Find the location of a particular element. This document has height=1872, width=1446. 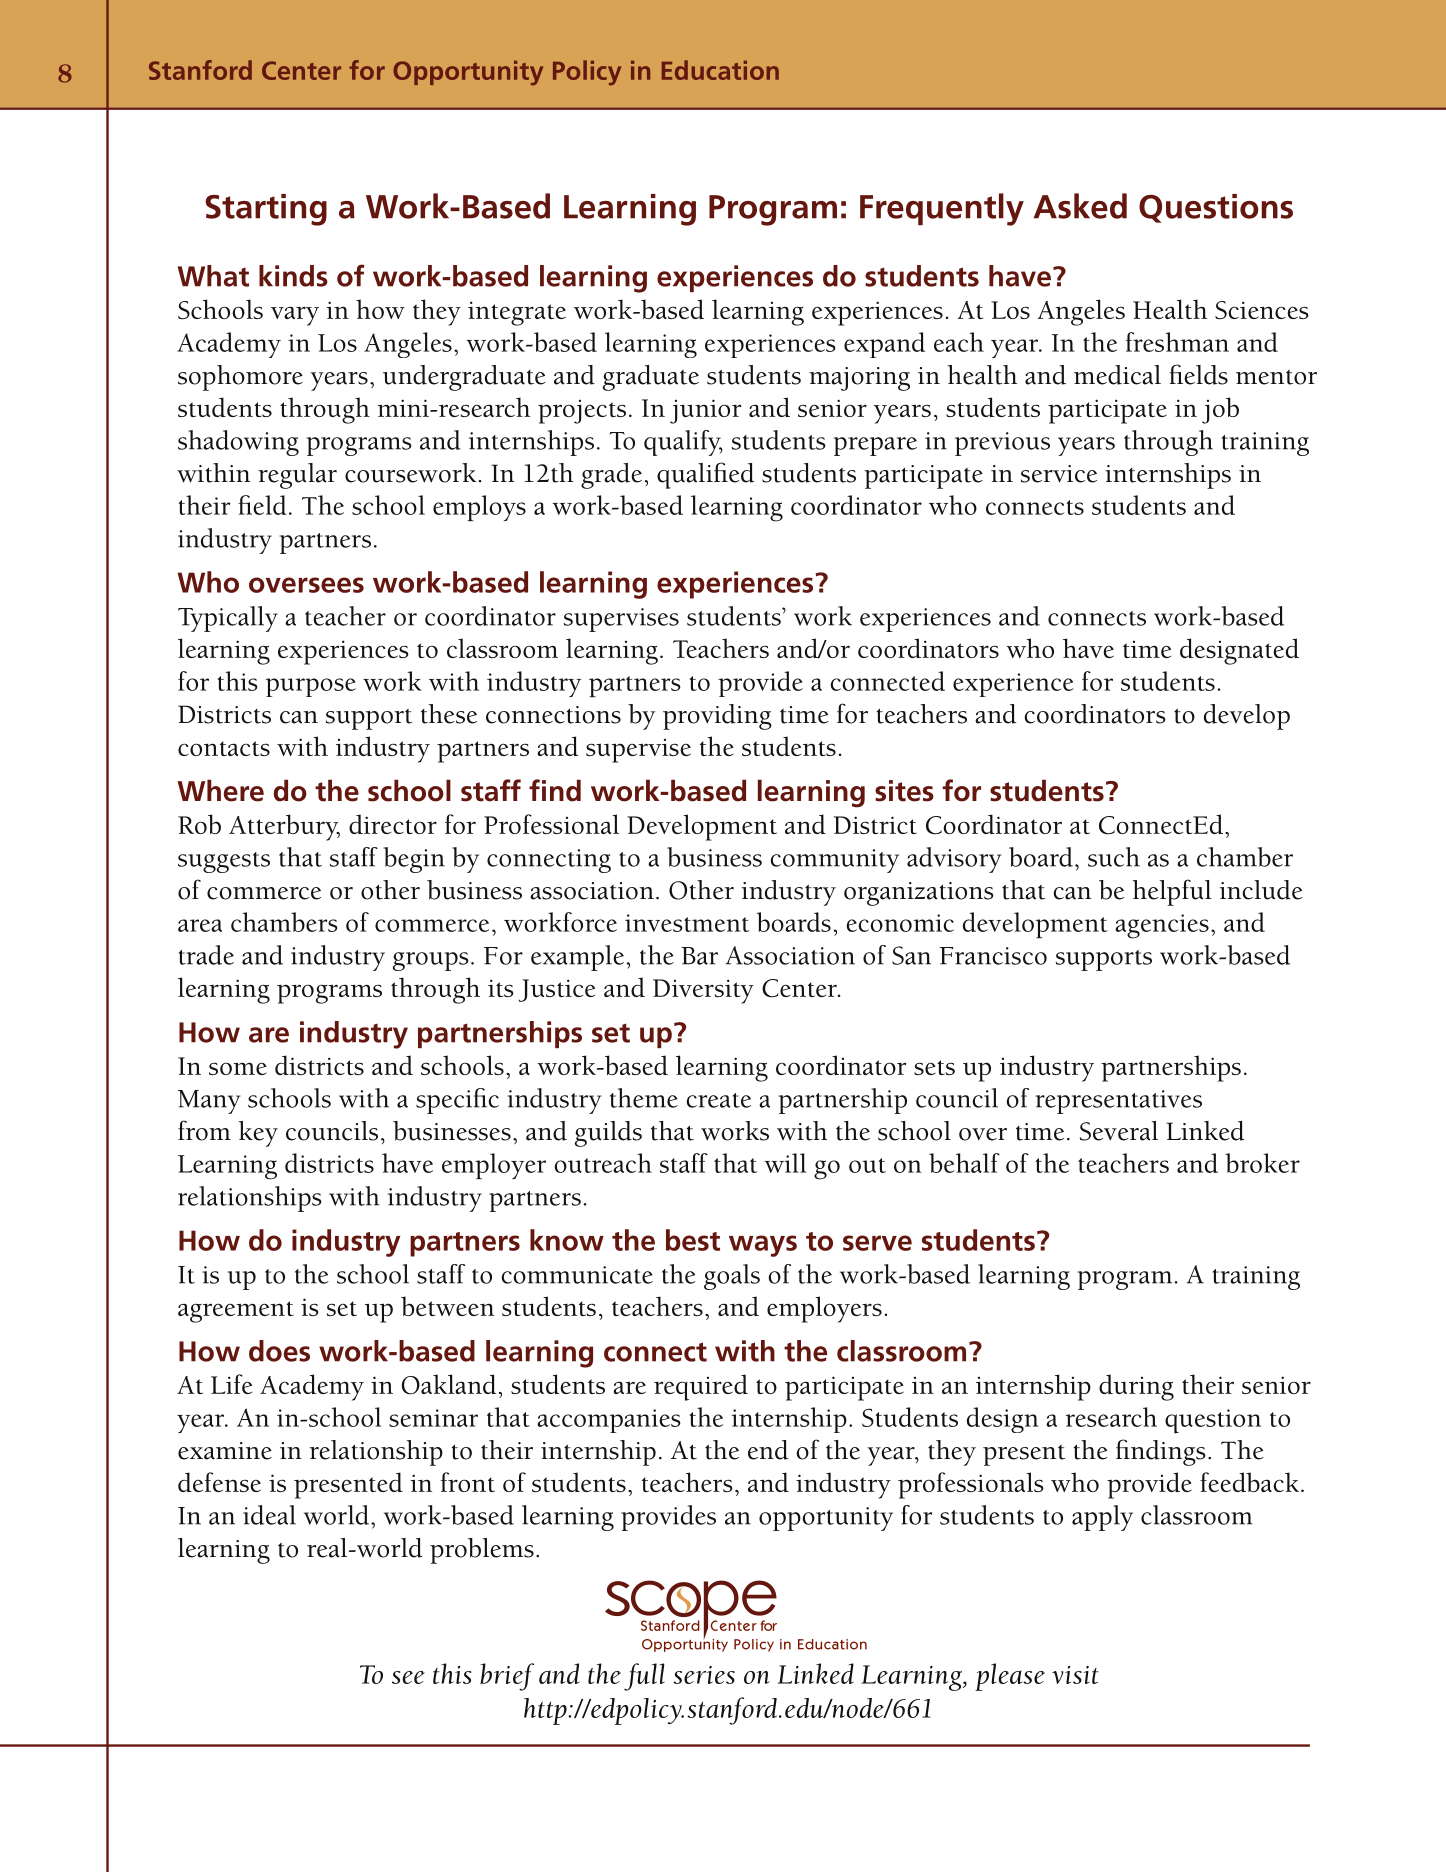

create is located at coordinates (718, 1100).
